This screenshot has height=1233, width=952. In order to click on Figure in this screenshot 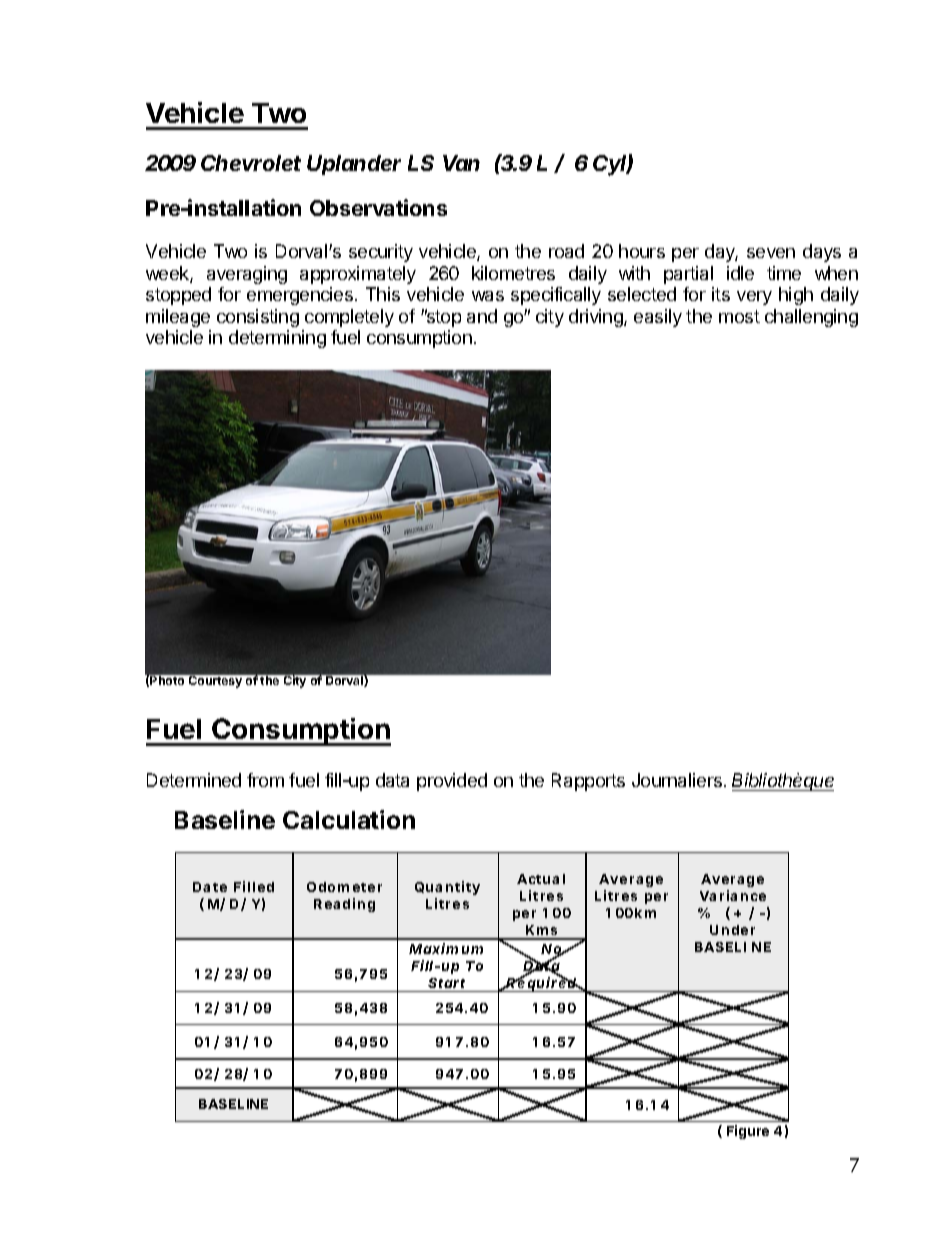, I will do `click(748, 1132)`.
